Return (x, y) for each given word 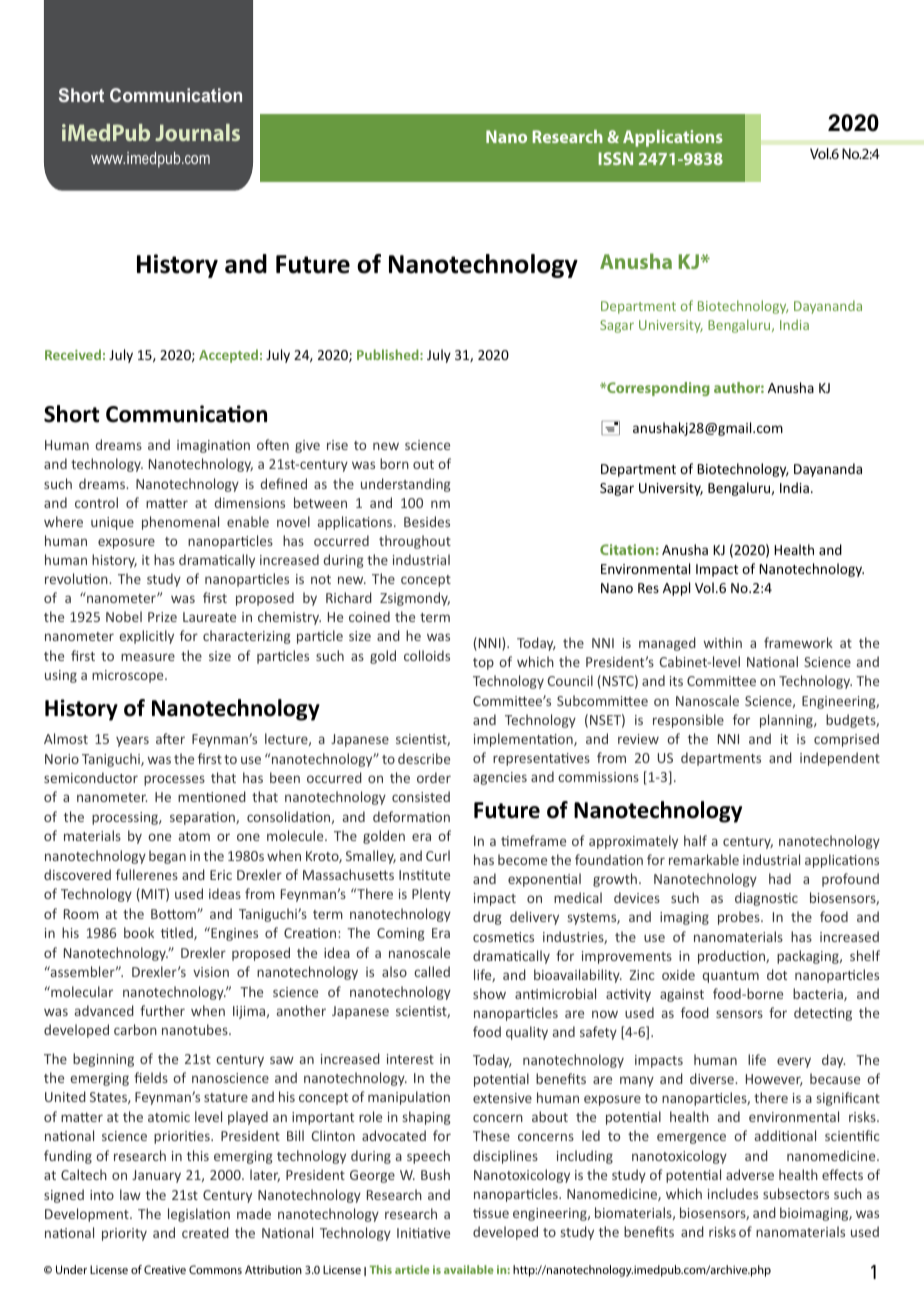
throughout (415, 542)
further (162, 1010)
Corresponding (657, 389)
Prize (162, 617)
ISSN (616, 158)
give (307, 446)
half (695, 840)
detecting (823, 1014)
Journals (197, 132)
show (489, 993)
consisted (421, 796)
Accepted (228, 356)
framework (798, 642)
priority (124, 1234)
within (723, 642)
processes (174, 780)
